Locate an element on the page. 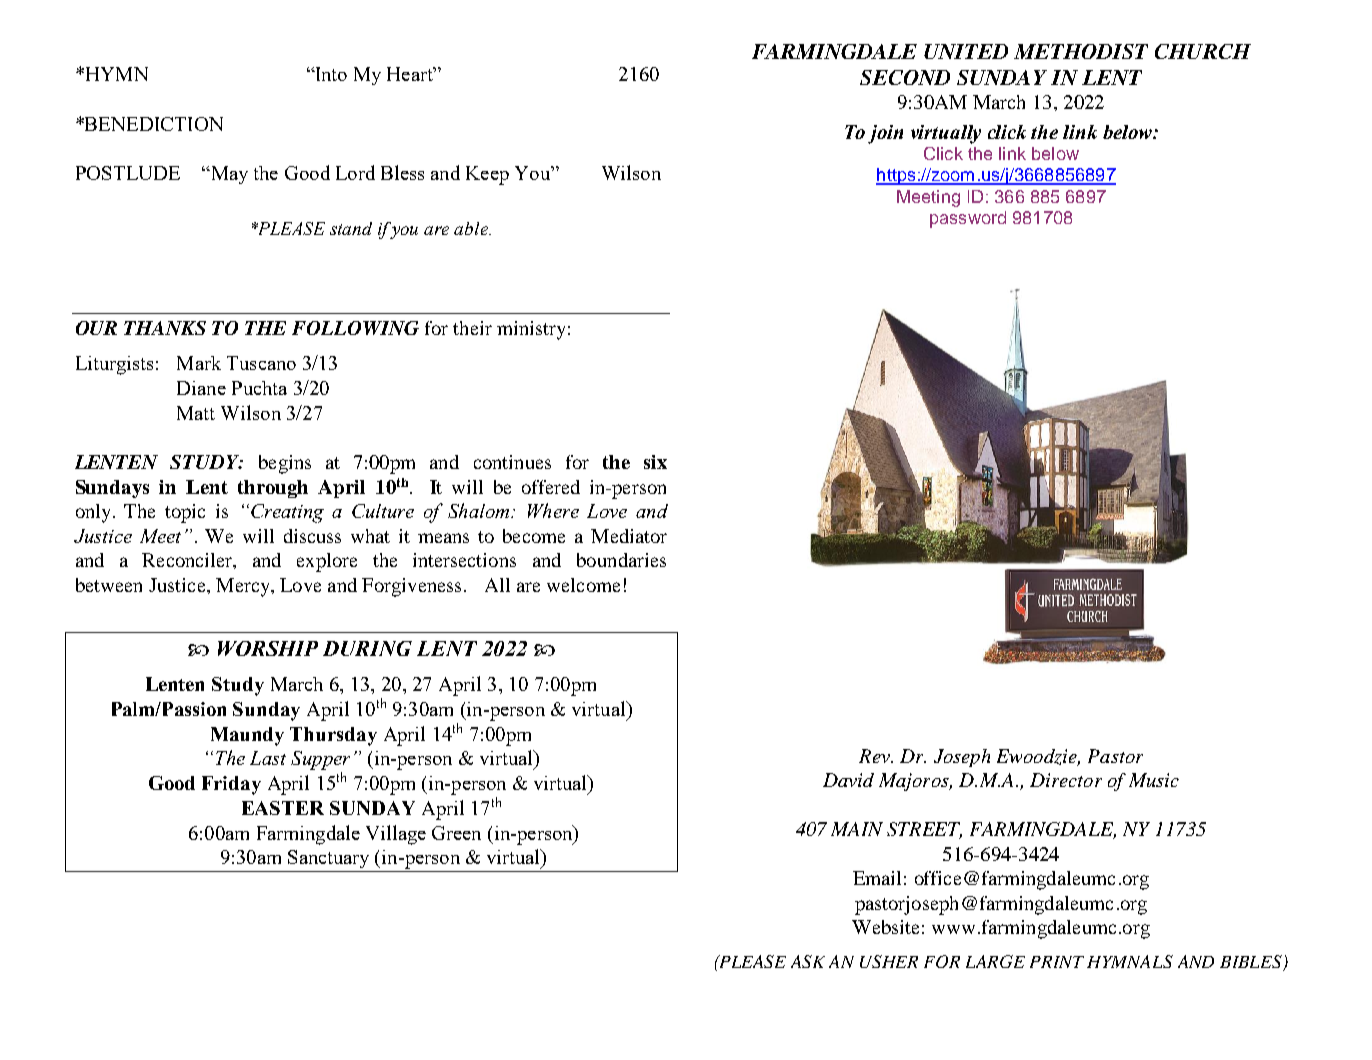  THANKS is located at coordinates (165, 328).
